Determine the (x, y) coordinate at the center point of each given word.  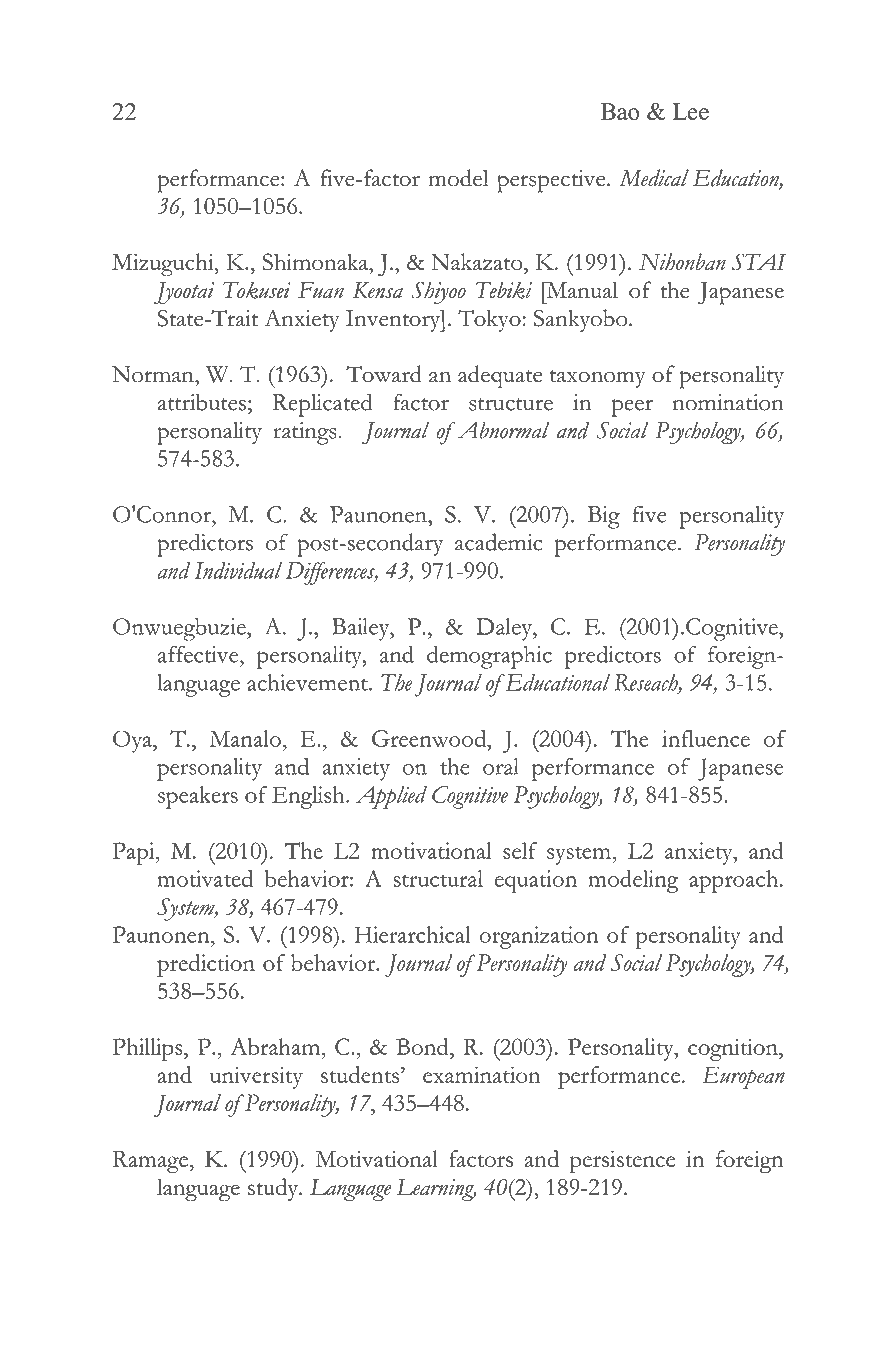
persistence (623, 1161)
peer (632, 408)
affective (199, 654)
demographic (489, 657)
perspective (552, 181)
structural (438, 878)
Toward (384, 374)
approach (735, 881)
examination (482, 1074)
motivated (205, 878)
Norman (154, 374)
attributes (201, 402)
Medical (654, 178)
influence (706, 738)
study (274, 1189)
